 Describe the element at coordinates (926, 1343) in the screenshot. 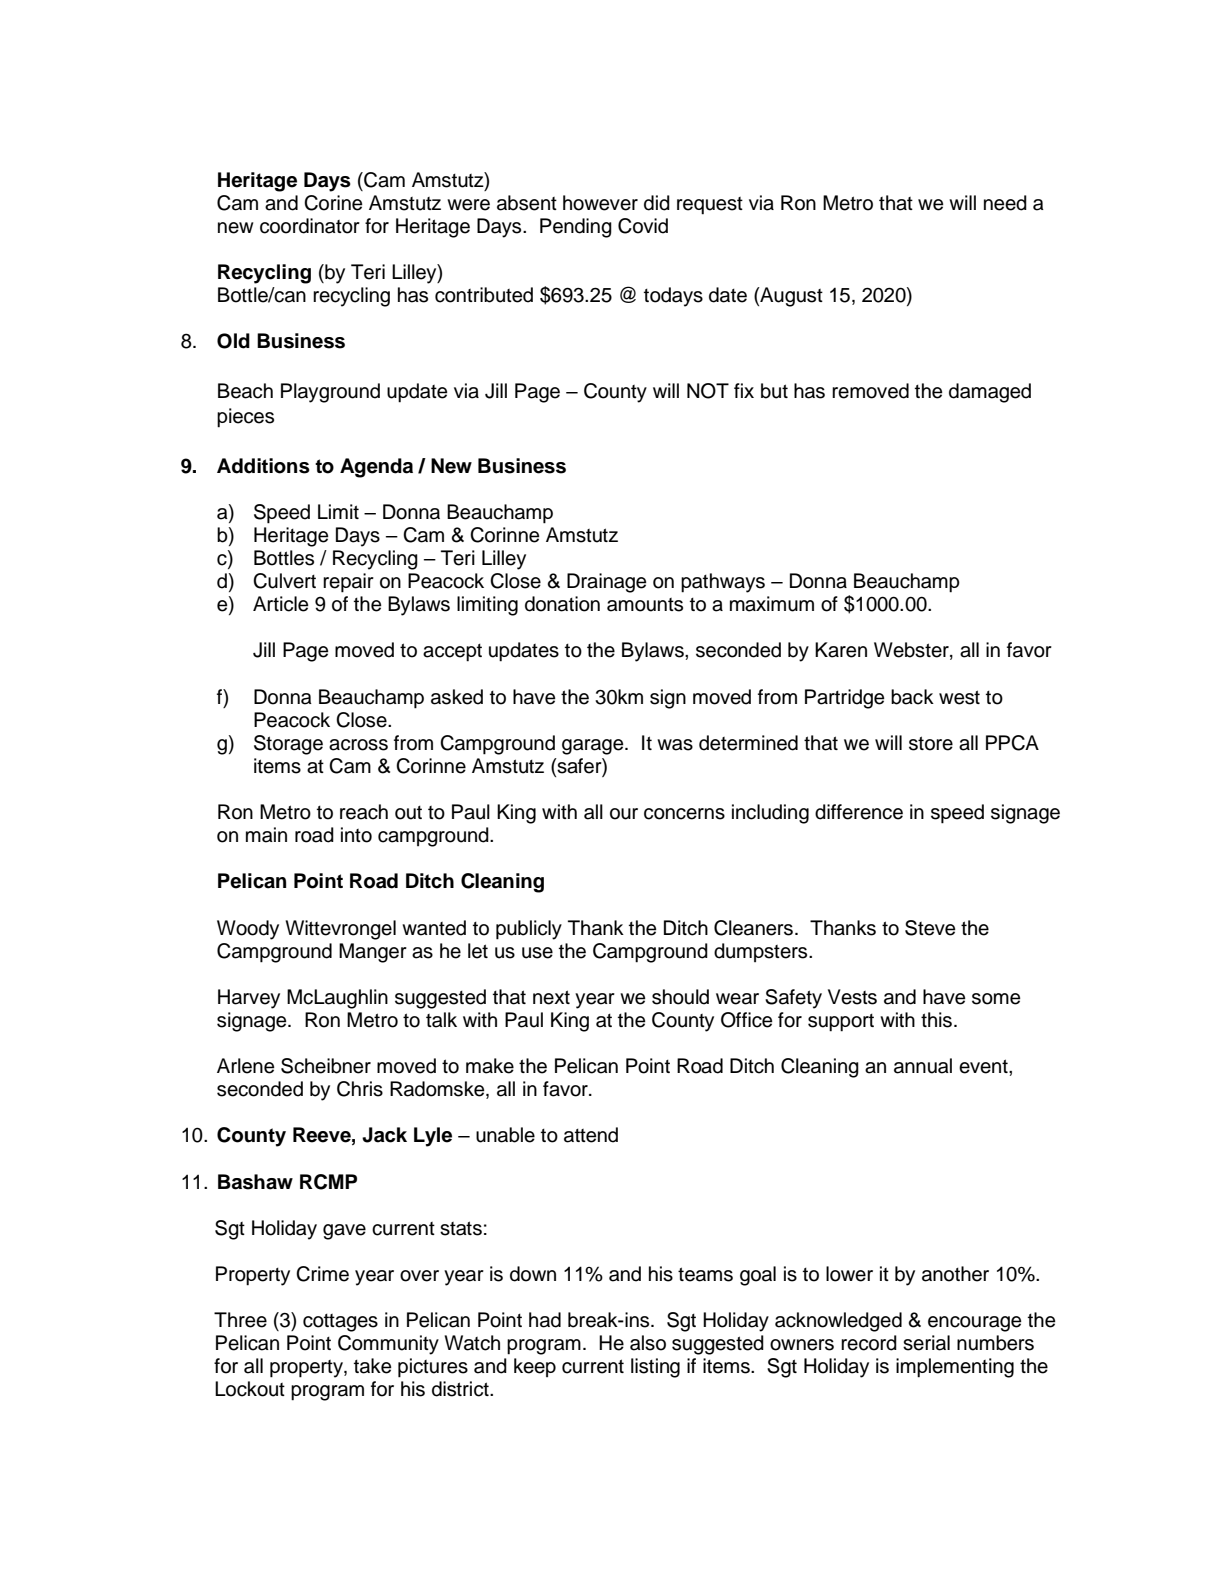

I see `serial` at that location.
